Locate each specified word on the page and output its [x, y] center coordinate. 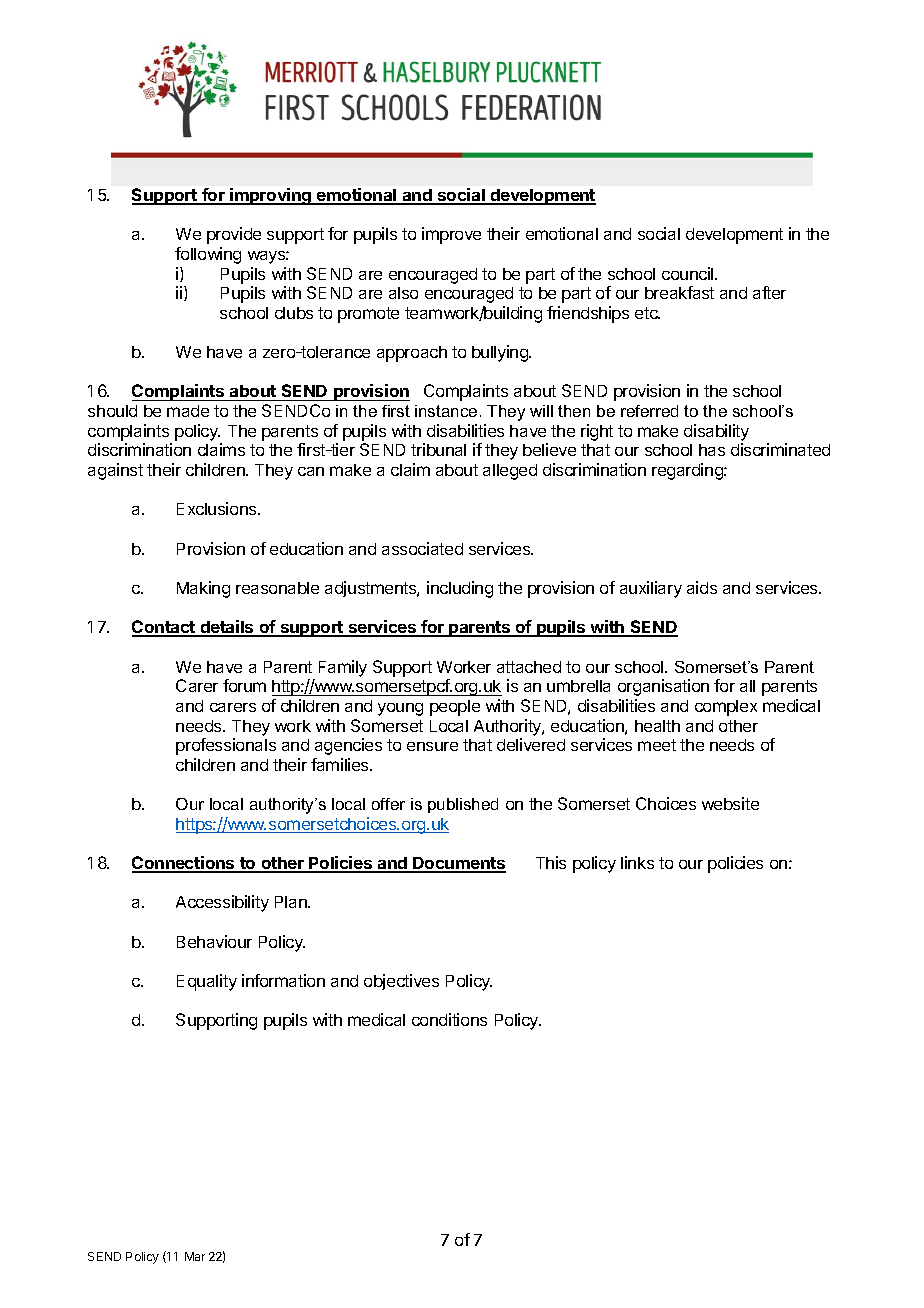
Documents [458, 864]
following [208, 255]
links [637, 862]
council [689, 273]
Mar [195, 1256]
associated [422, 548]
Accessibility [222, 903]
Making [203, 589]
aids [702, 587]
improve [451, 235]
